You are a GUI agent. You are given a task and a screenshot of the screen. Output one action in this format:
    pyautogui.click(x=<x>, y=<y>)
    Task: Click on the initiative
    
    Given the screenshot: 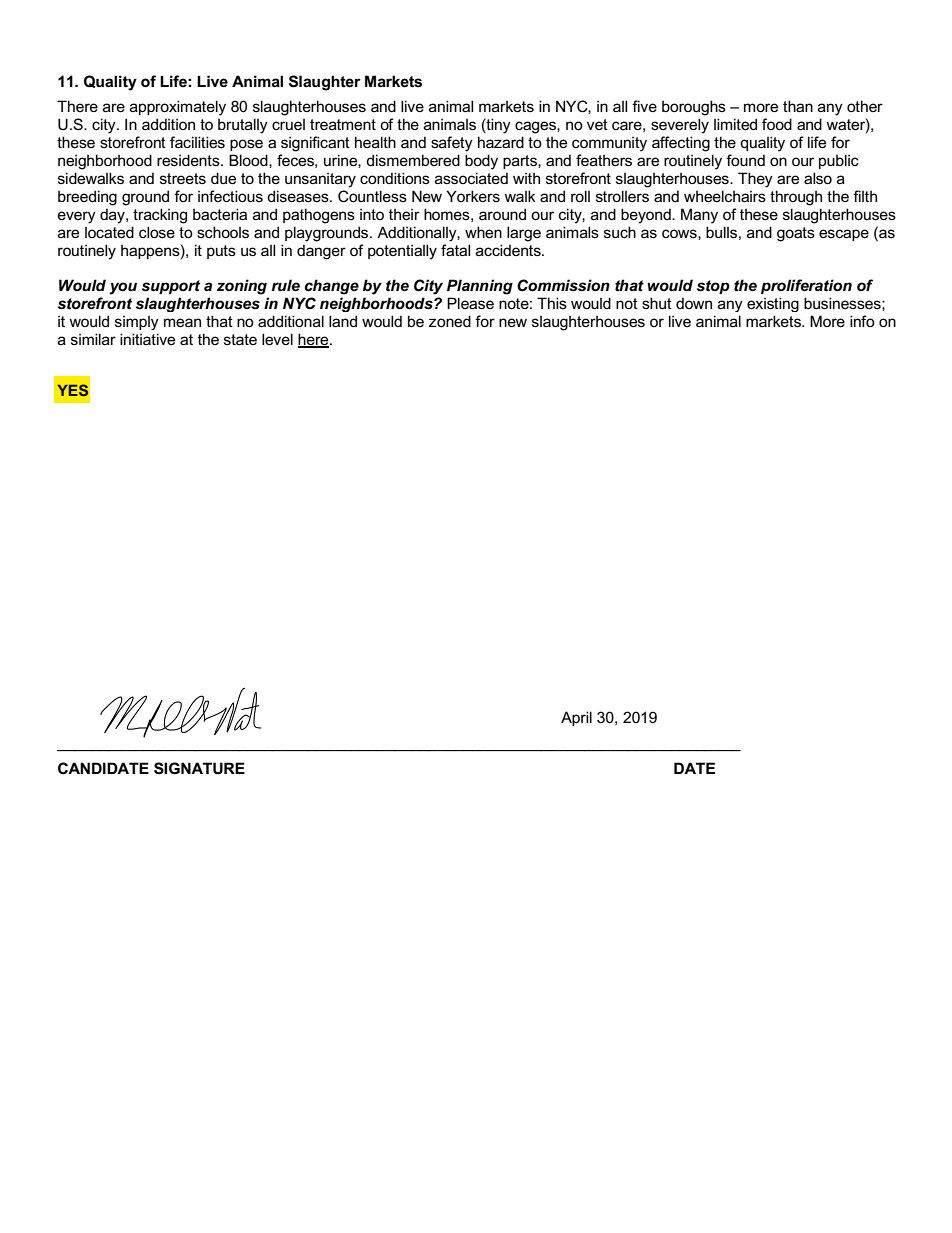 What is the action you would take?
    pyautogui.click(x=147, y=339)
